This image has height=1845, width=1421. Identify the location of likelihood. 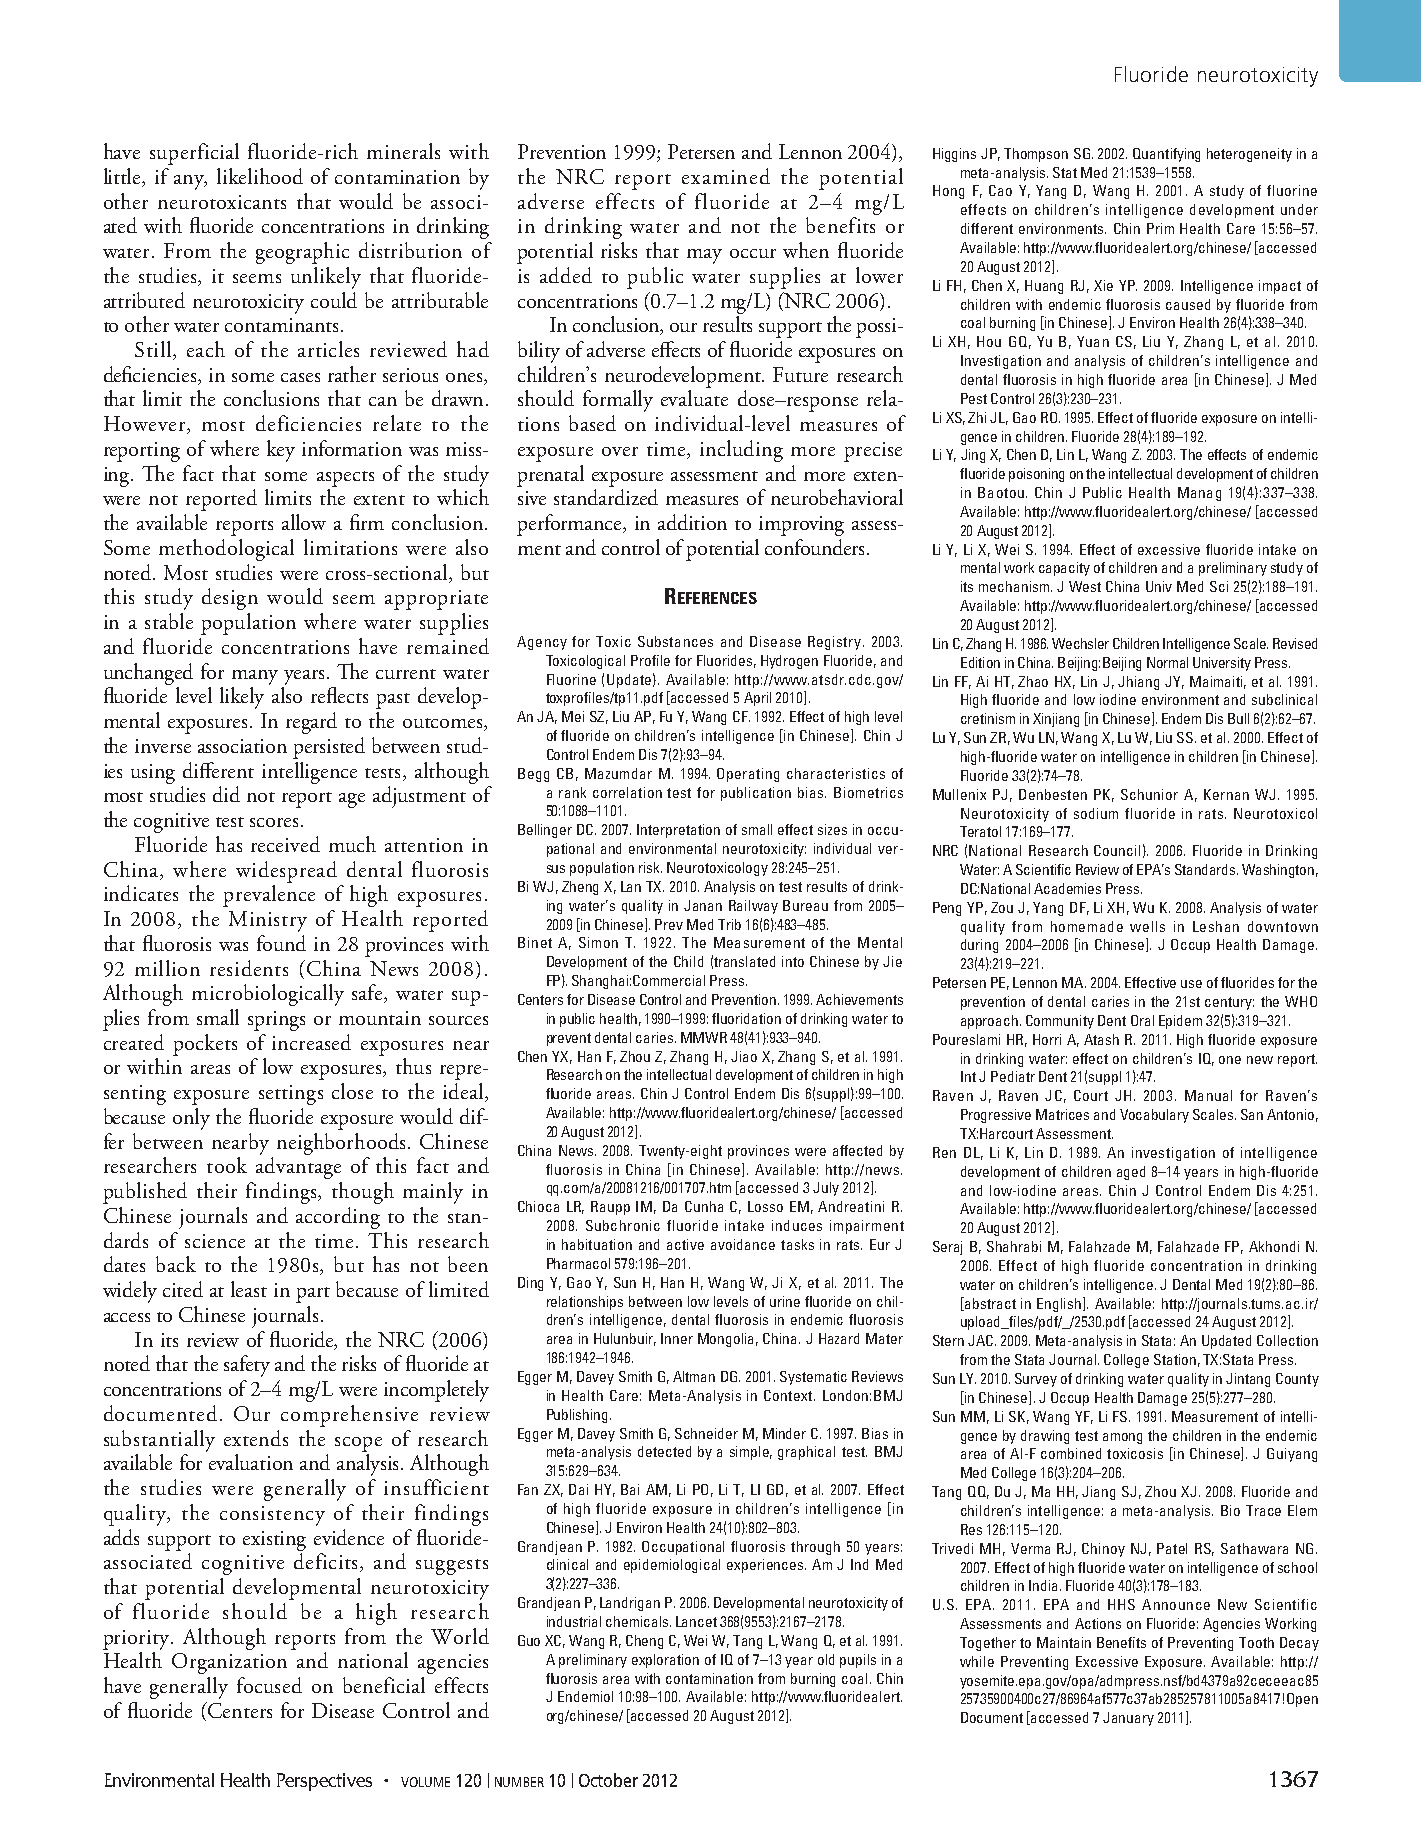
(260, 176).
